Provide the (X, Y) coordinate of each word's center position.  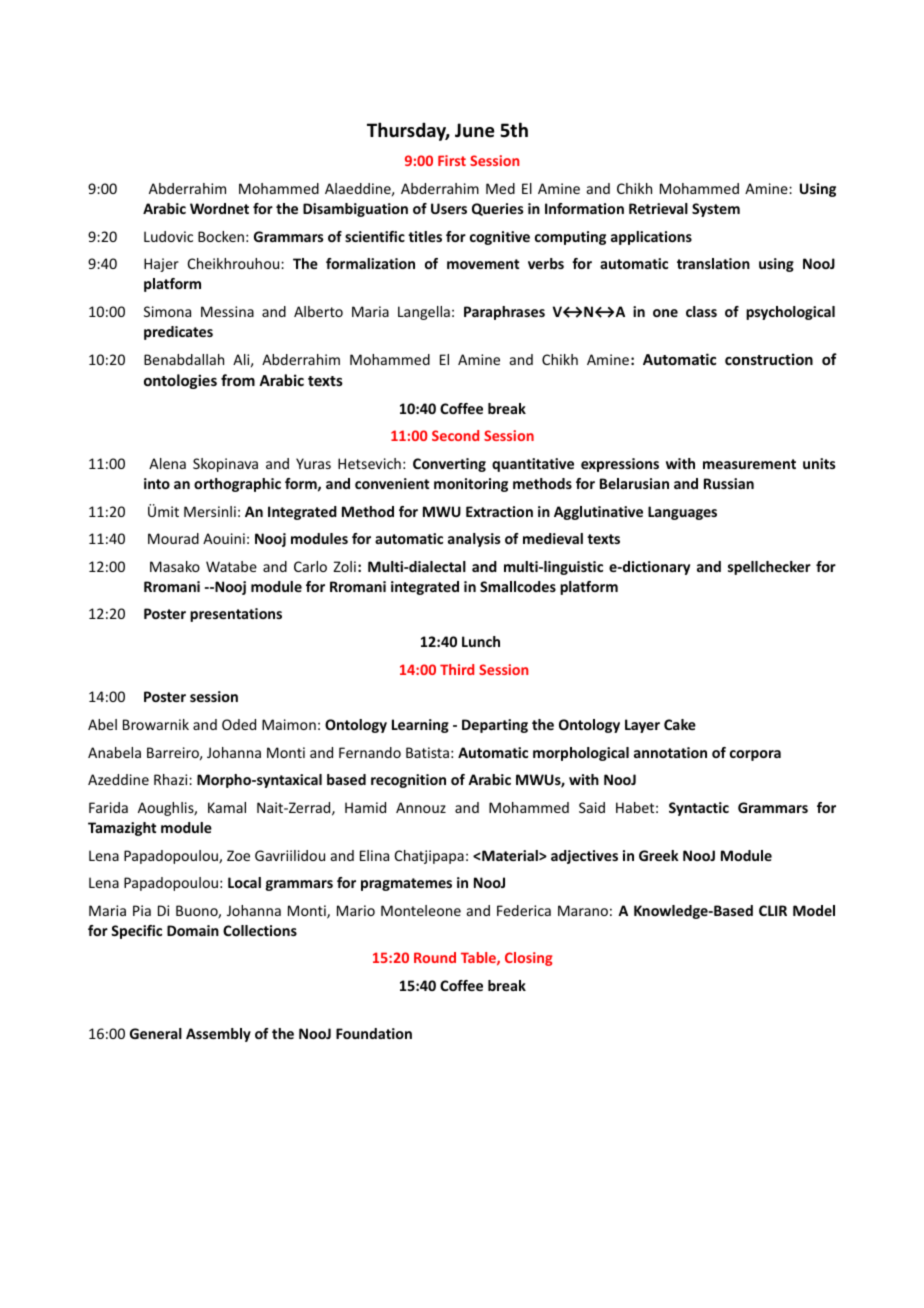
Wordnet (219, 208)
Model (814, 910)
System (716, 210)
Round (435, 957)
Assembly (218, 1035)
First (452, 160)
